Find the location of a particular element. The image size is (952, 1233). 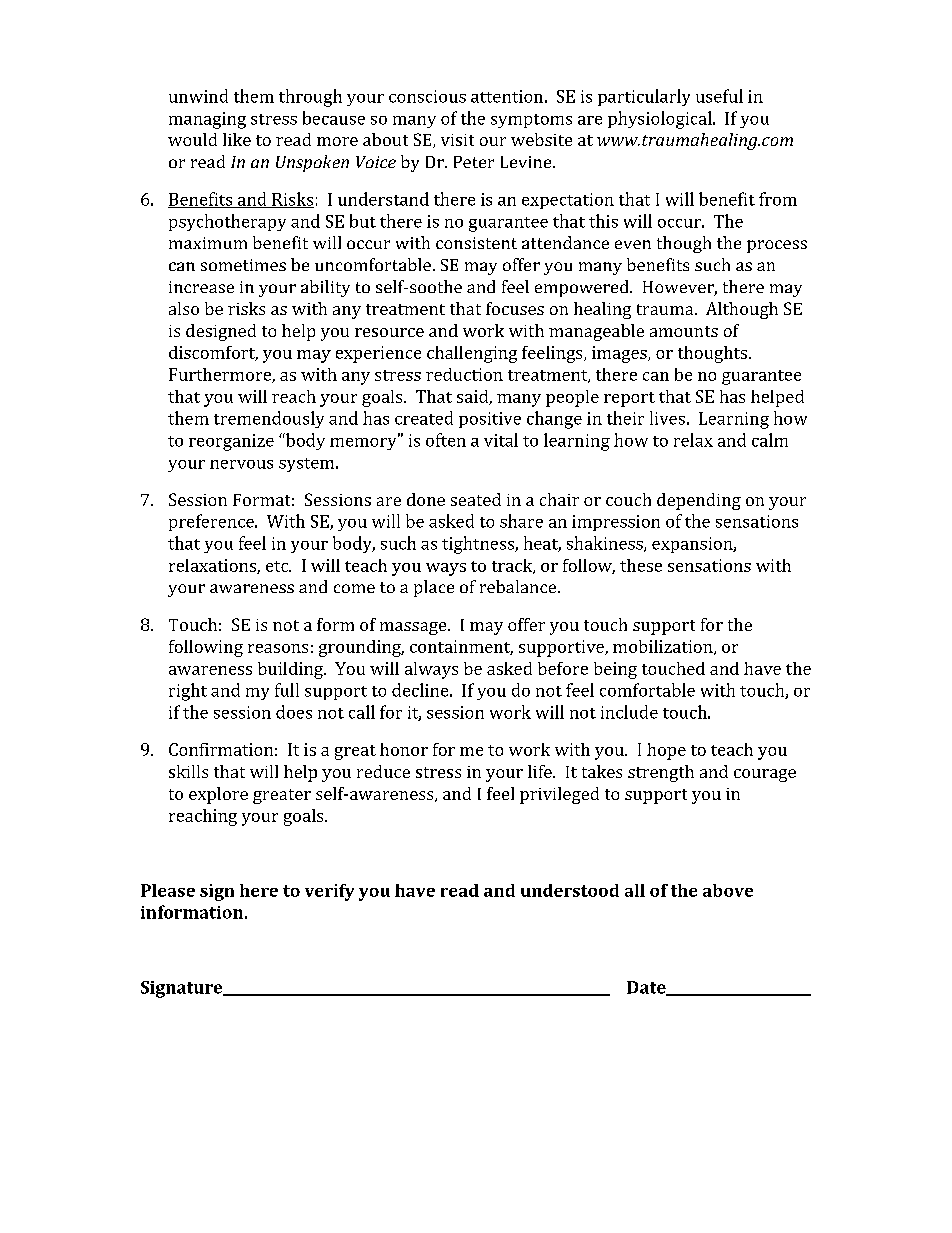

Please is located at coordinates (168, 890).
